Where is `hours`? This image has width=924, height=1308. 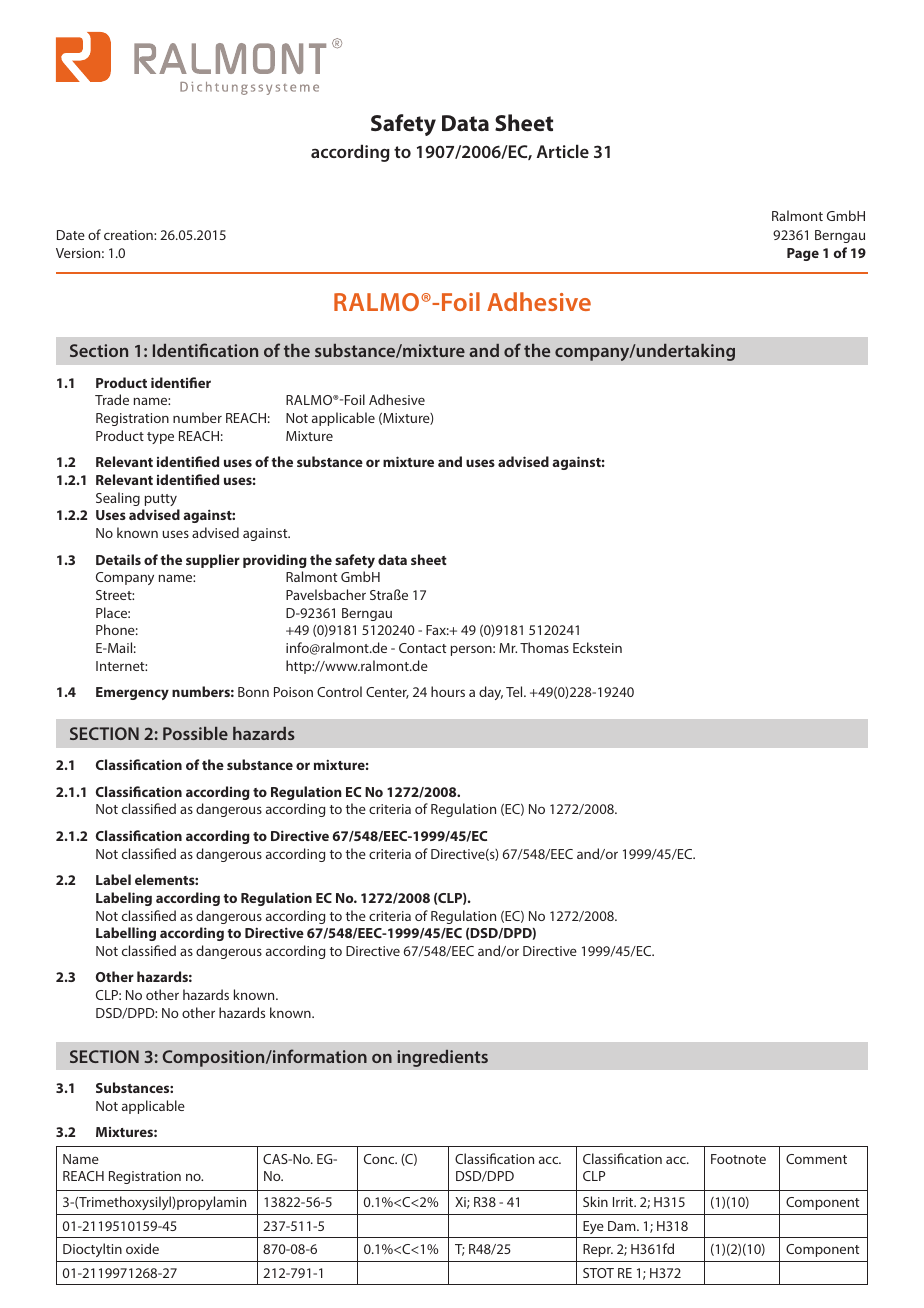 hours is located at coordinates (448, 691).
